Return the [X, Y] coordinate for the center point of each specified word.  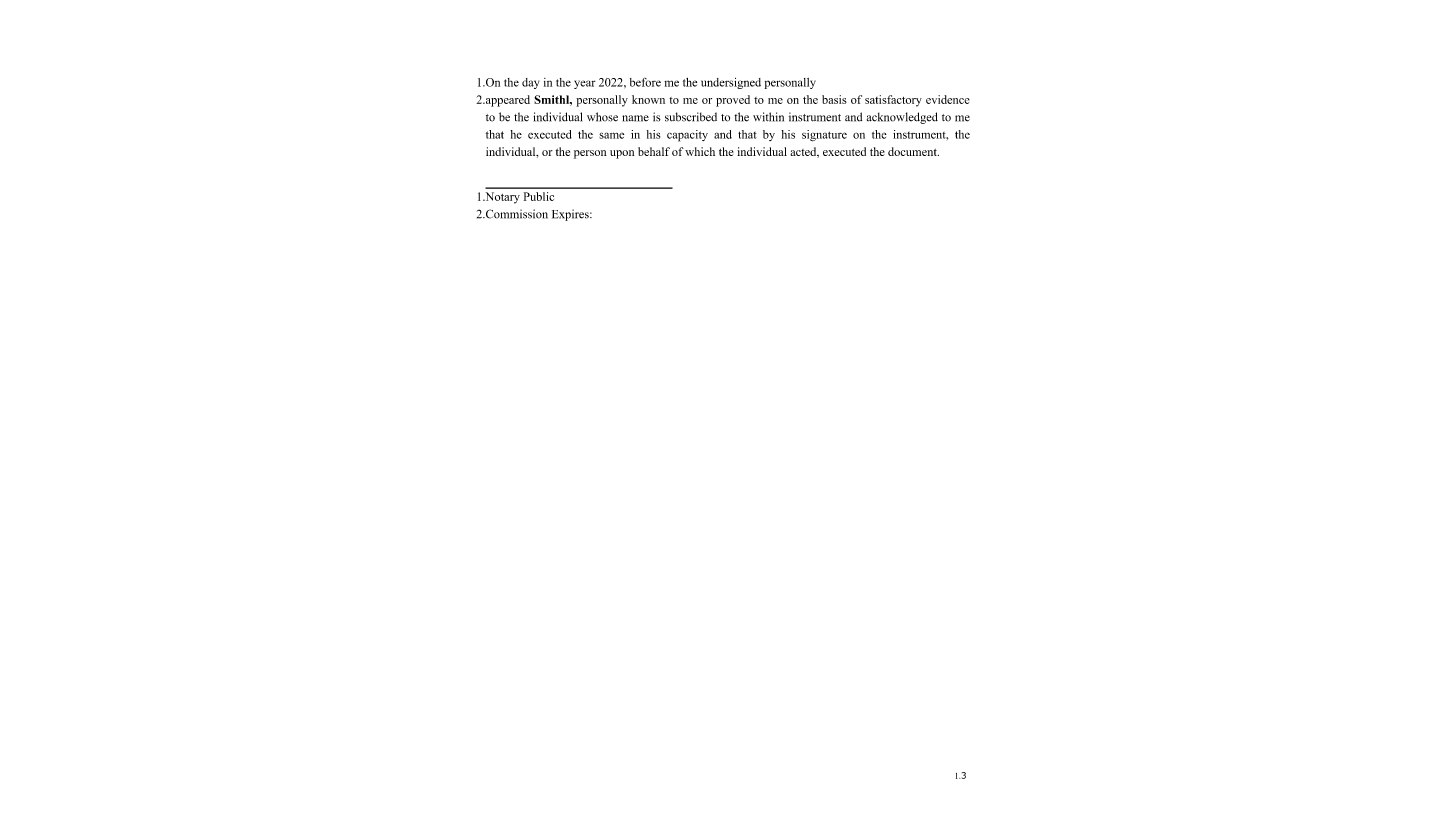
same [611, 135]
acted [804, 152]
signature [824, 136]
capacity [687, 136]
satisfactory [893, 101]
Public [539, 196]
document [913, 151]
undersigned [731, 83]
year [585, 84]
